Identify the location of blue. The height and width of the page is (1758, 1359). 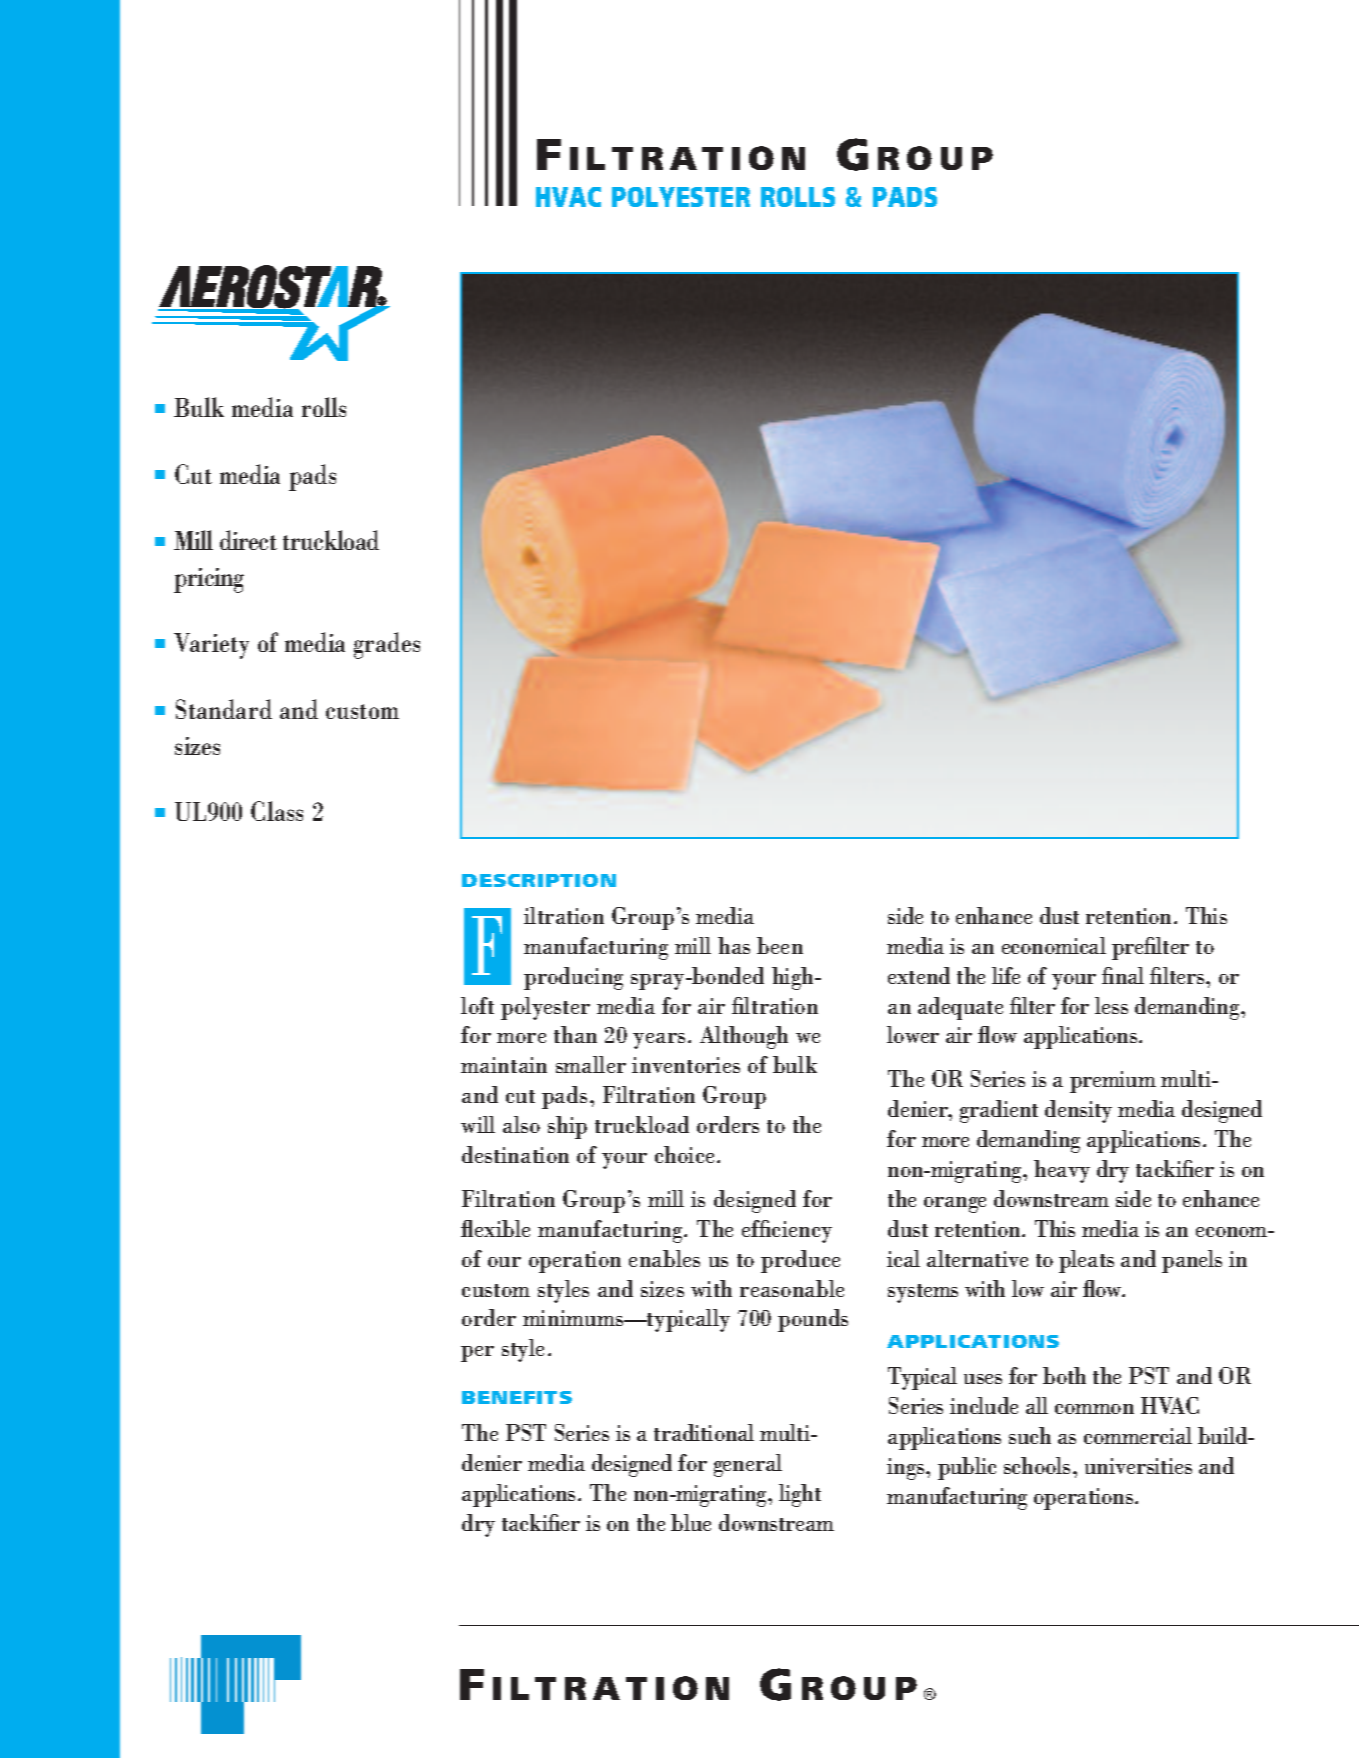
(691, 1522).
